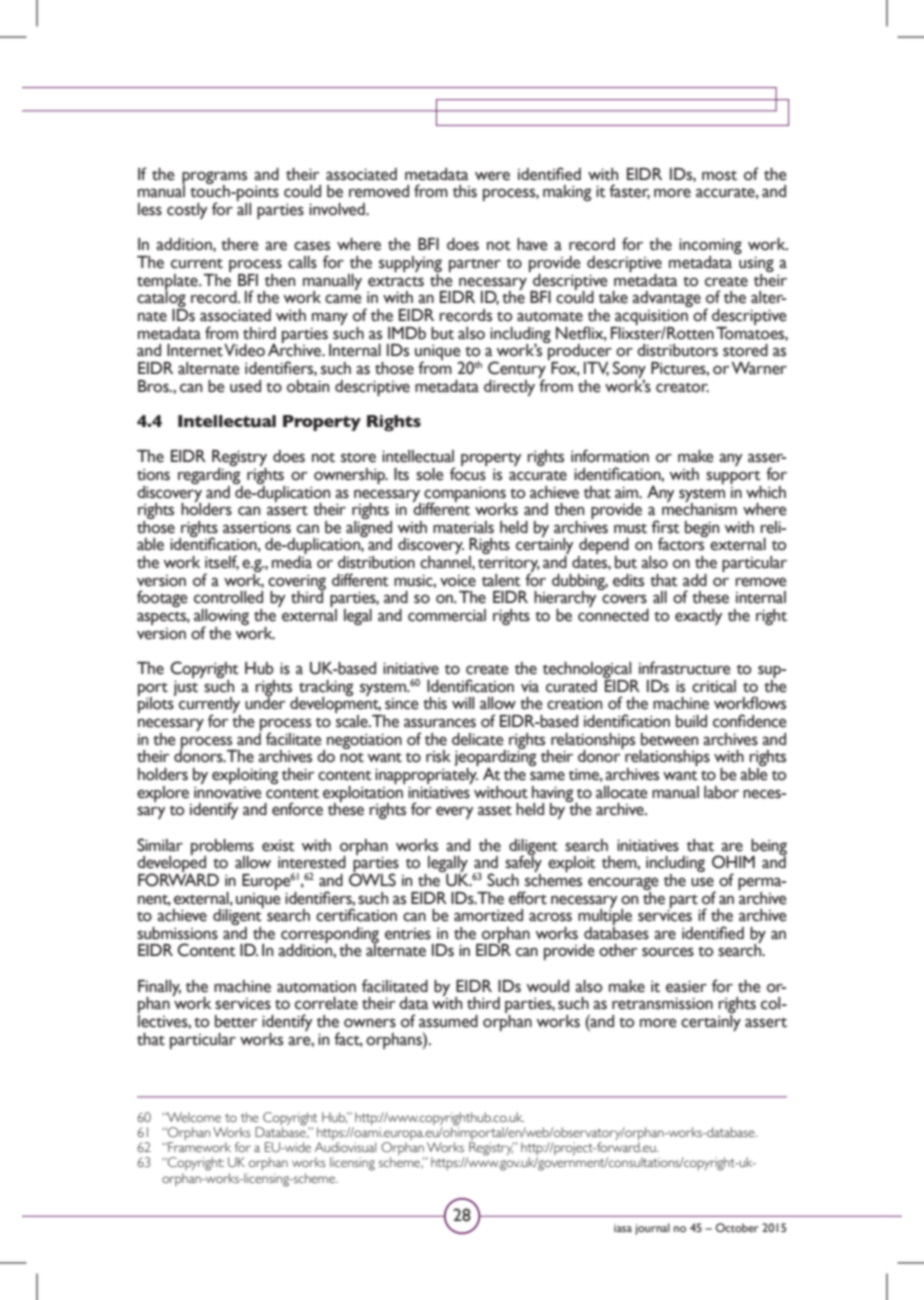 This document has height=1300, width=924. What do you see at coordinates (193, 1117) in the document?
I see `Welcome` at bounding box center [193, 1117].
